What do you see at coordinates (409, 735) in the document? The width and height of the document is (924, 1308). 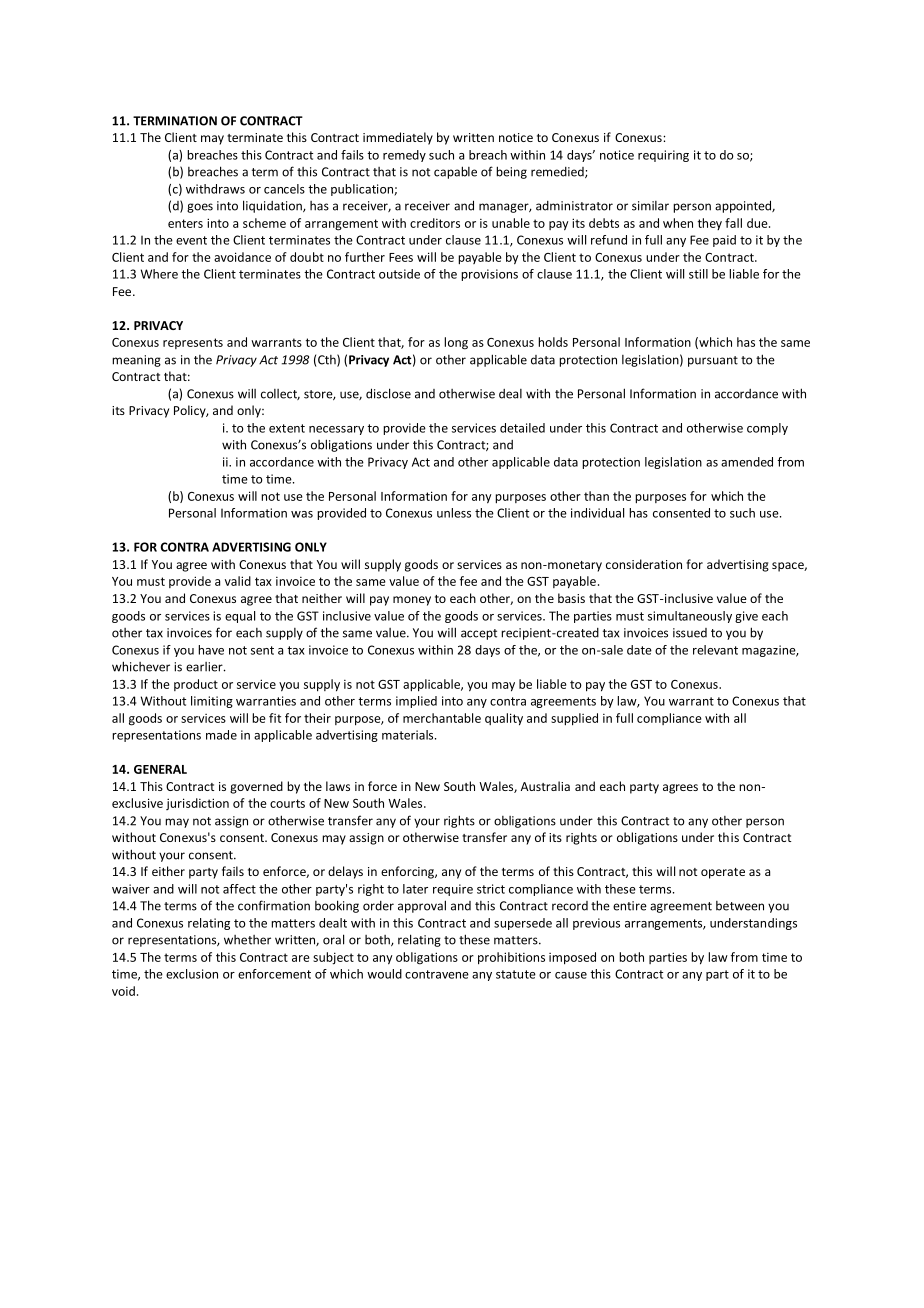 I see `materials` at bounding box center [409, 735].
